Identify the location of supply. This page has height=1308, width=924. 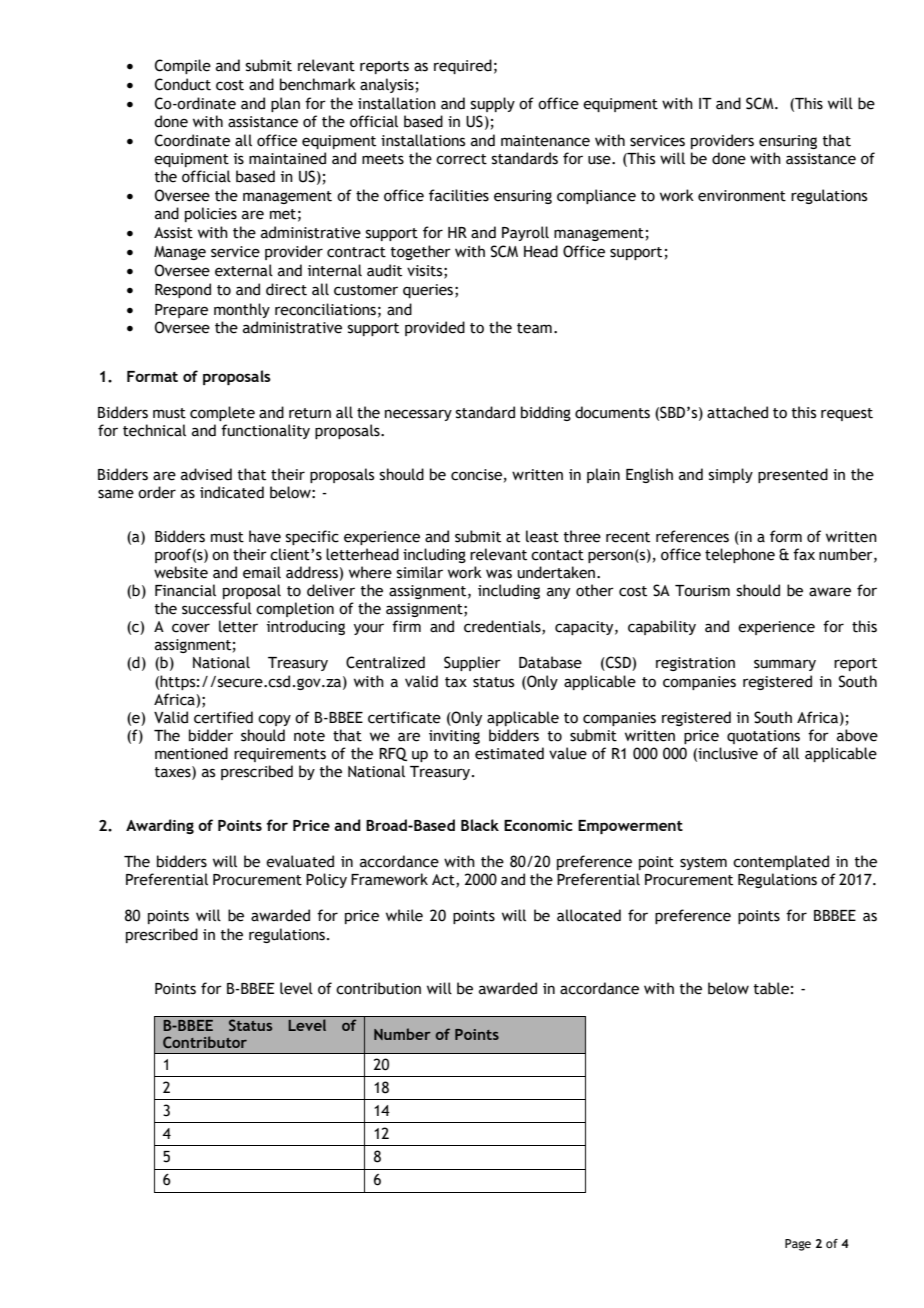
(493, 104).
